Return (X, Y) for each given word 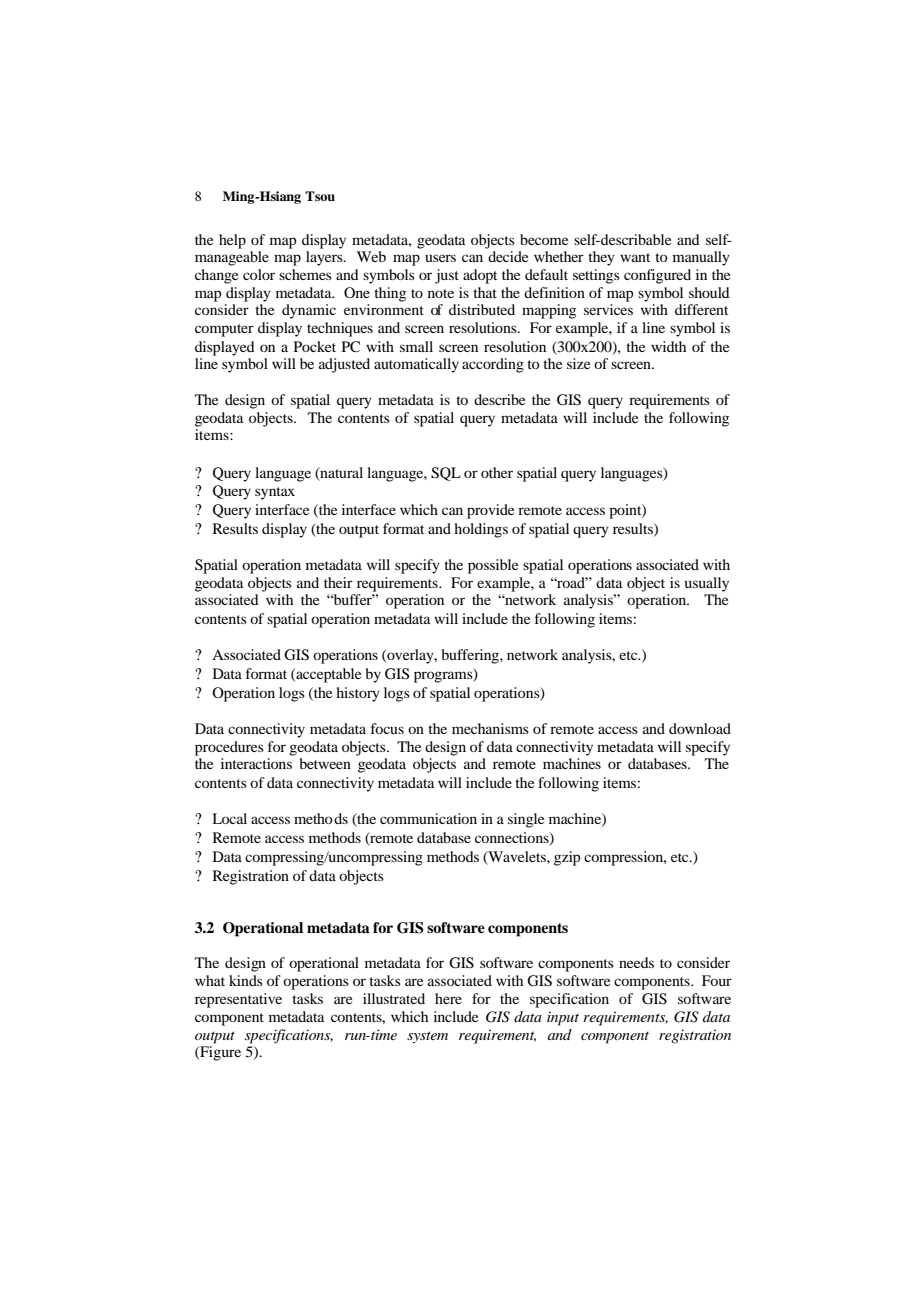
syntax (275, 493)
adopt (480, 276)
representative (238, 1000)
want (635, 257)
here (448, 998)
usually (707, 584)
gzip (567, 858)
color (259, 274)
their (338, 582)
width (668, 346)
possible (493, 566)
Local (229, 818)
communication (428, 818)
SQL (446, 474)
